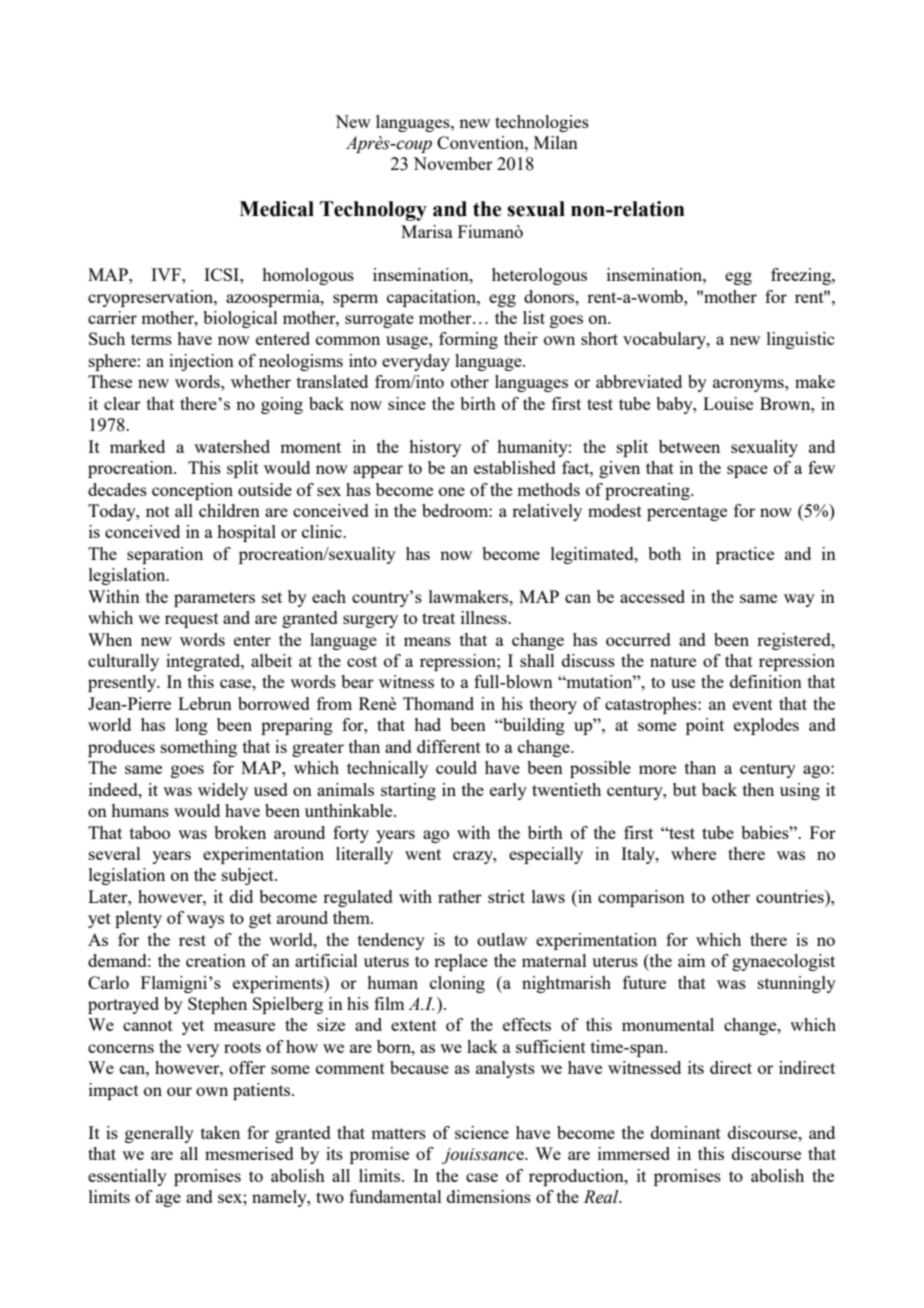 This screenshot has height=1308, width=924. What do you see at coordinates (766, 681) in the screenshot?
I see `definition` at bounding box center [766, 681].
